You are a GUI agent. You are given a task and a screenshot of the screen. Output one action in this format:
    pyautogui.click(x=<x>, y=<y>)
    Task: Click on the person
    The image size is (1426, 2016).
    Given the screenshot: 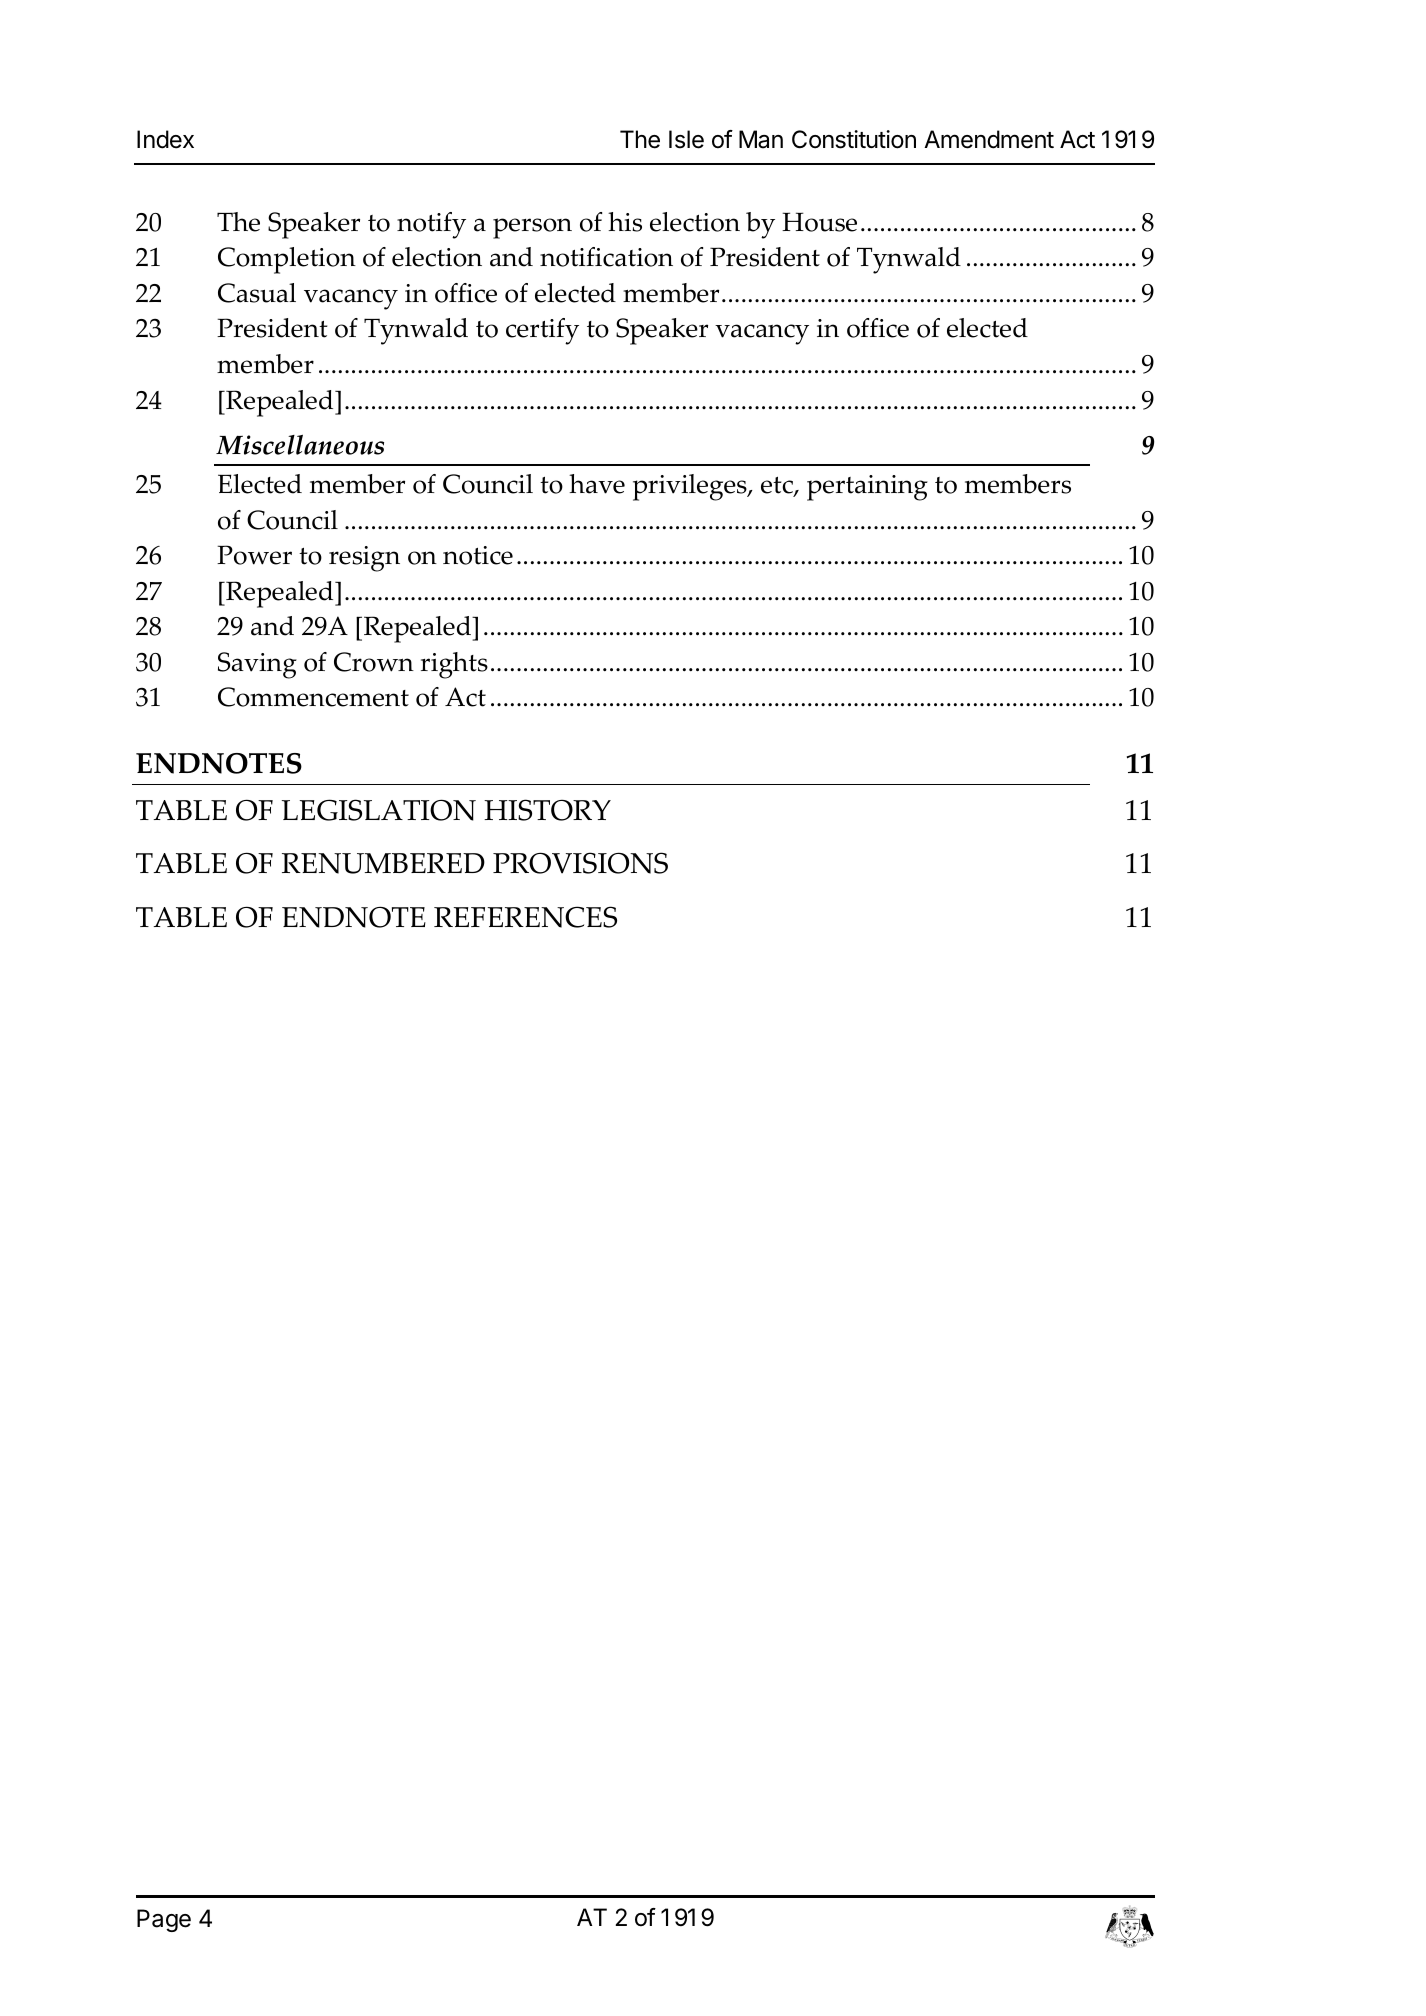 What is the action you would take?
    pyautogui.click(x=532, y=228)
